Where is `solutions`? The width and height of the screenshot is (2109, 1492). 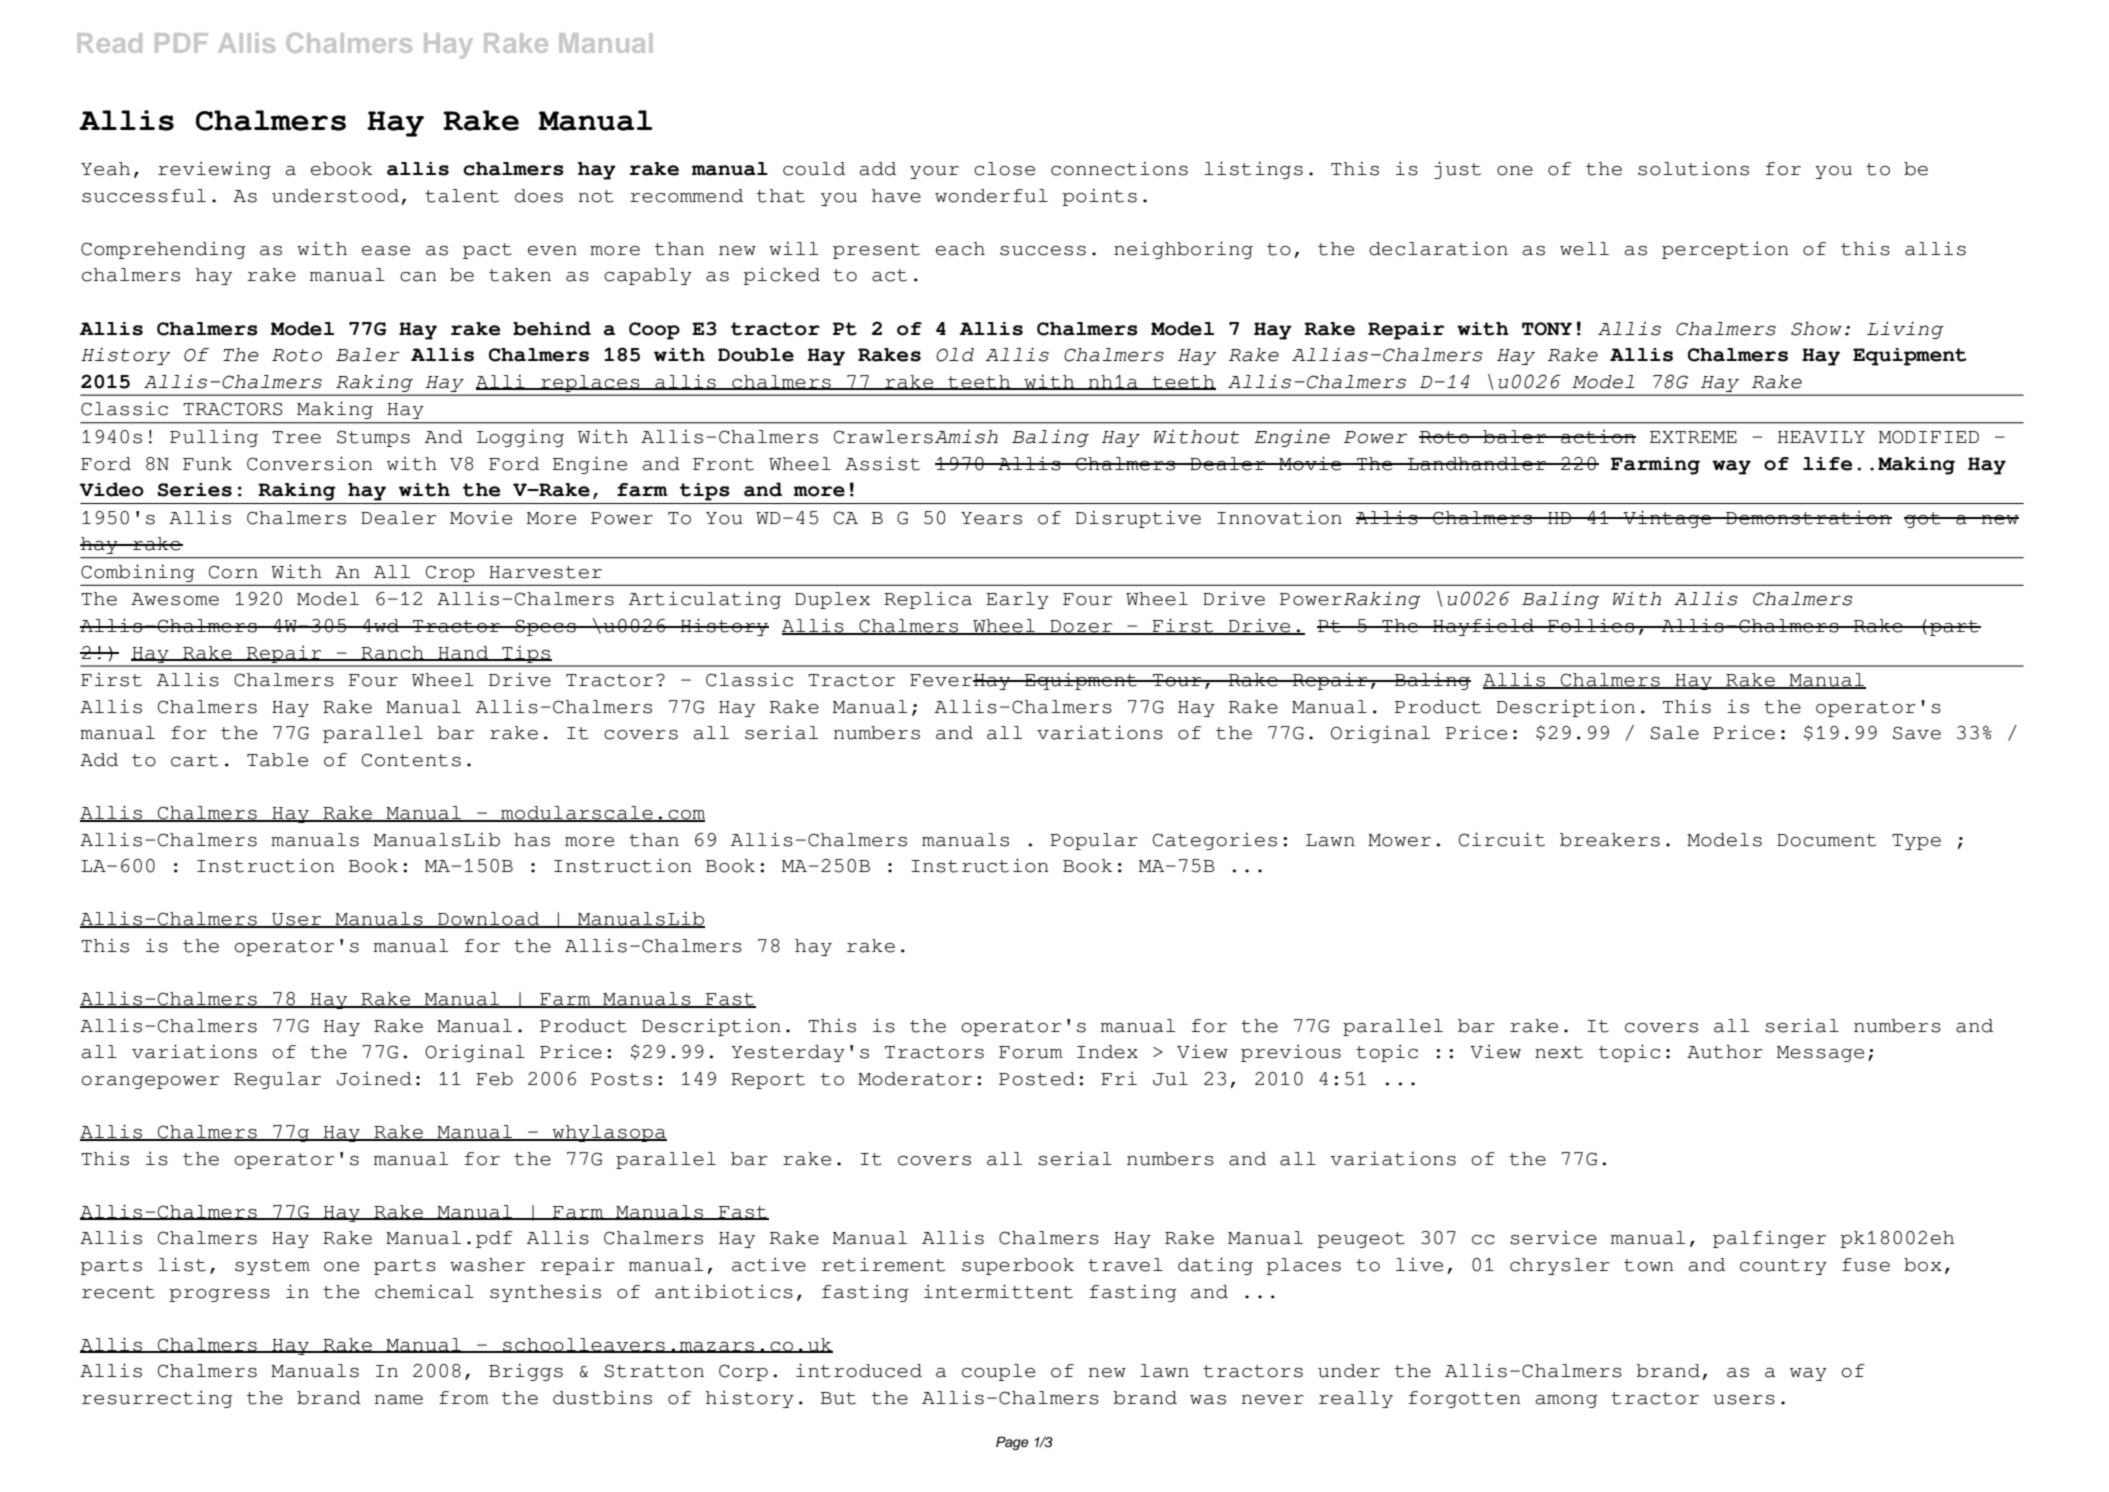 solutions is located at coordinates (1693, 168).
